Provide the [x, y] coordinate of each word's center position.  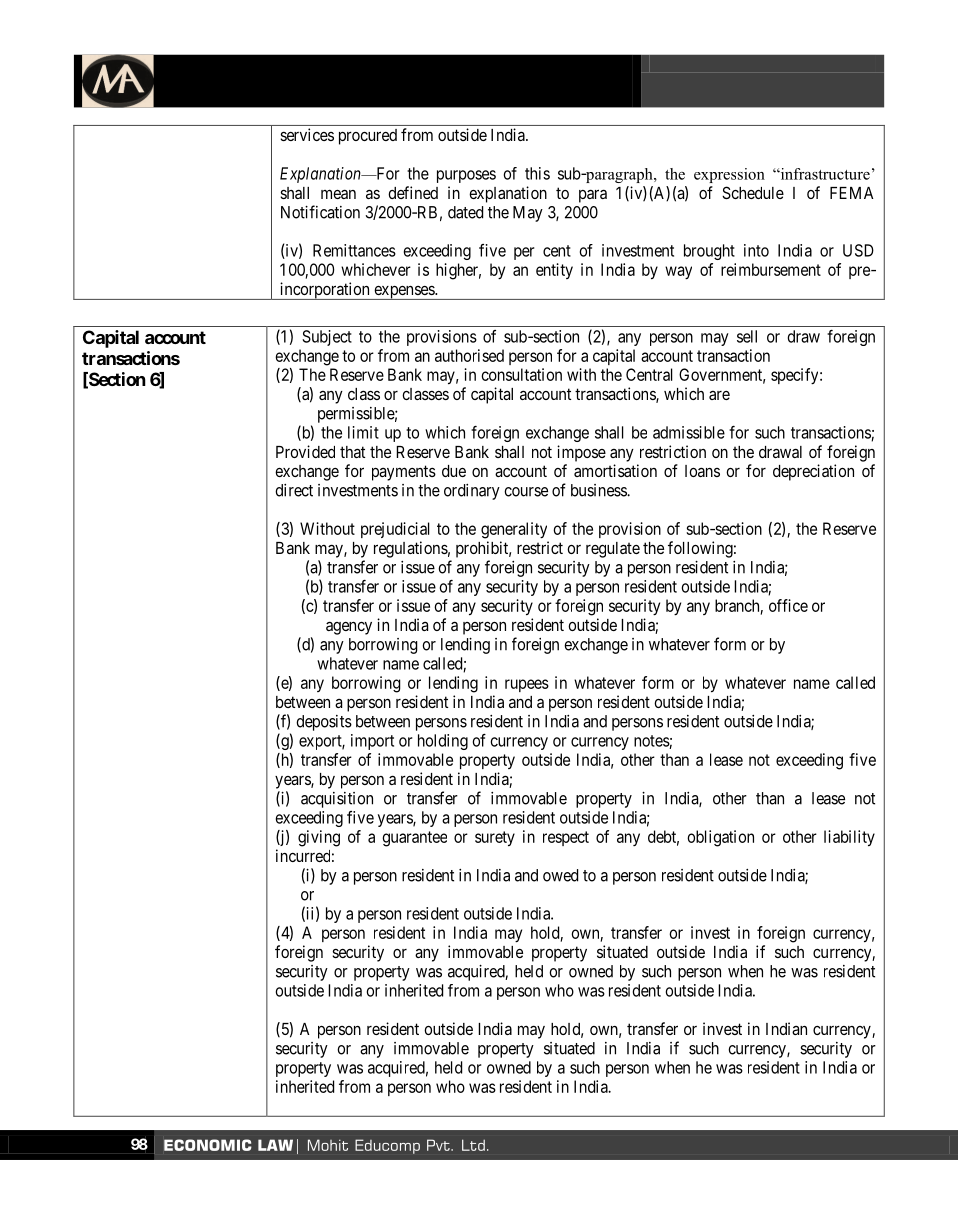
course [526, 492]
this [537, 173]
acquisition [337, 800]
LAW [275, 1145]
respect [566, 838]
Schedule [753, 192]
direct [294, 490]
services [307, 134]
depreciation [813, 472]
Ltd [473, 1145]
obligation [720, 838]
